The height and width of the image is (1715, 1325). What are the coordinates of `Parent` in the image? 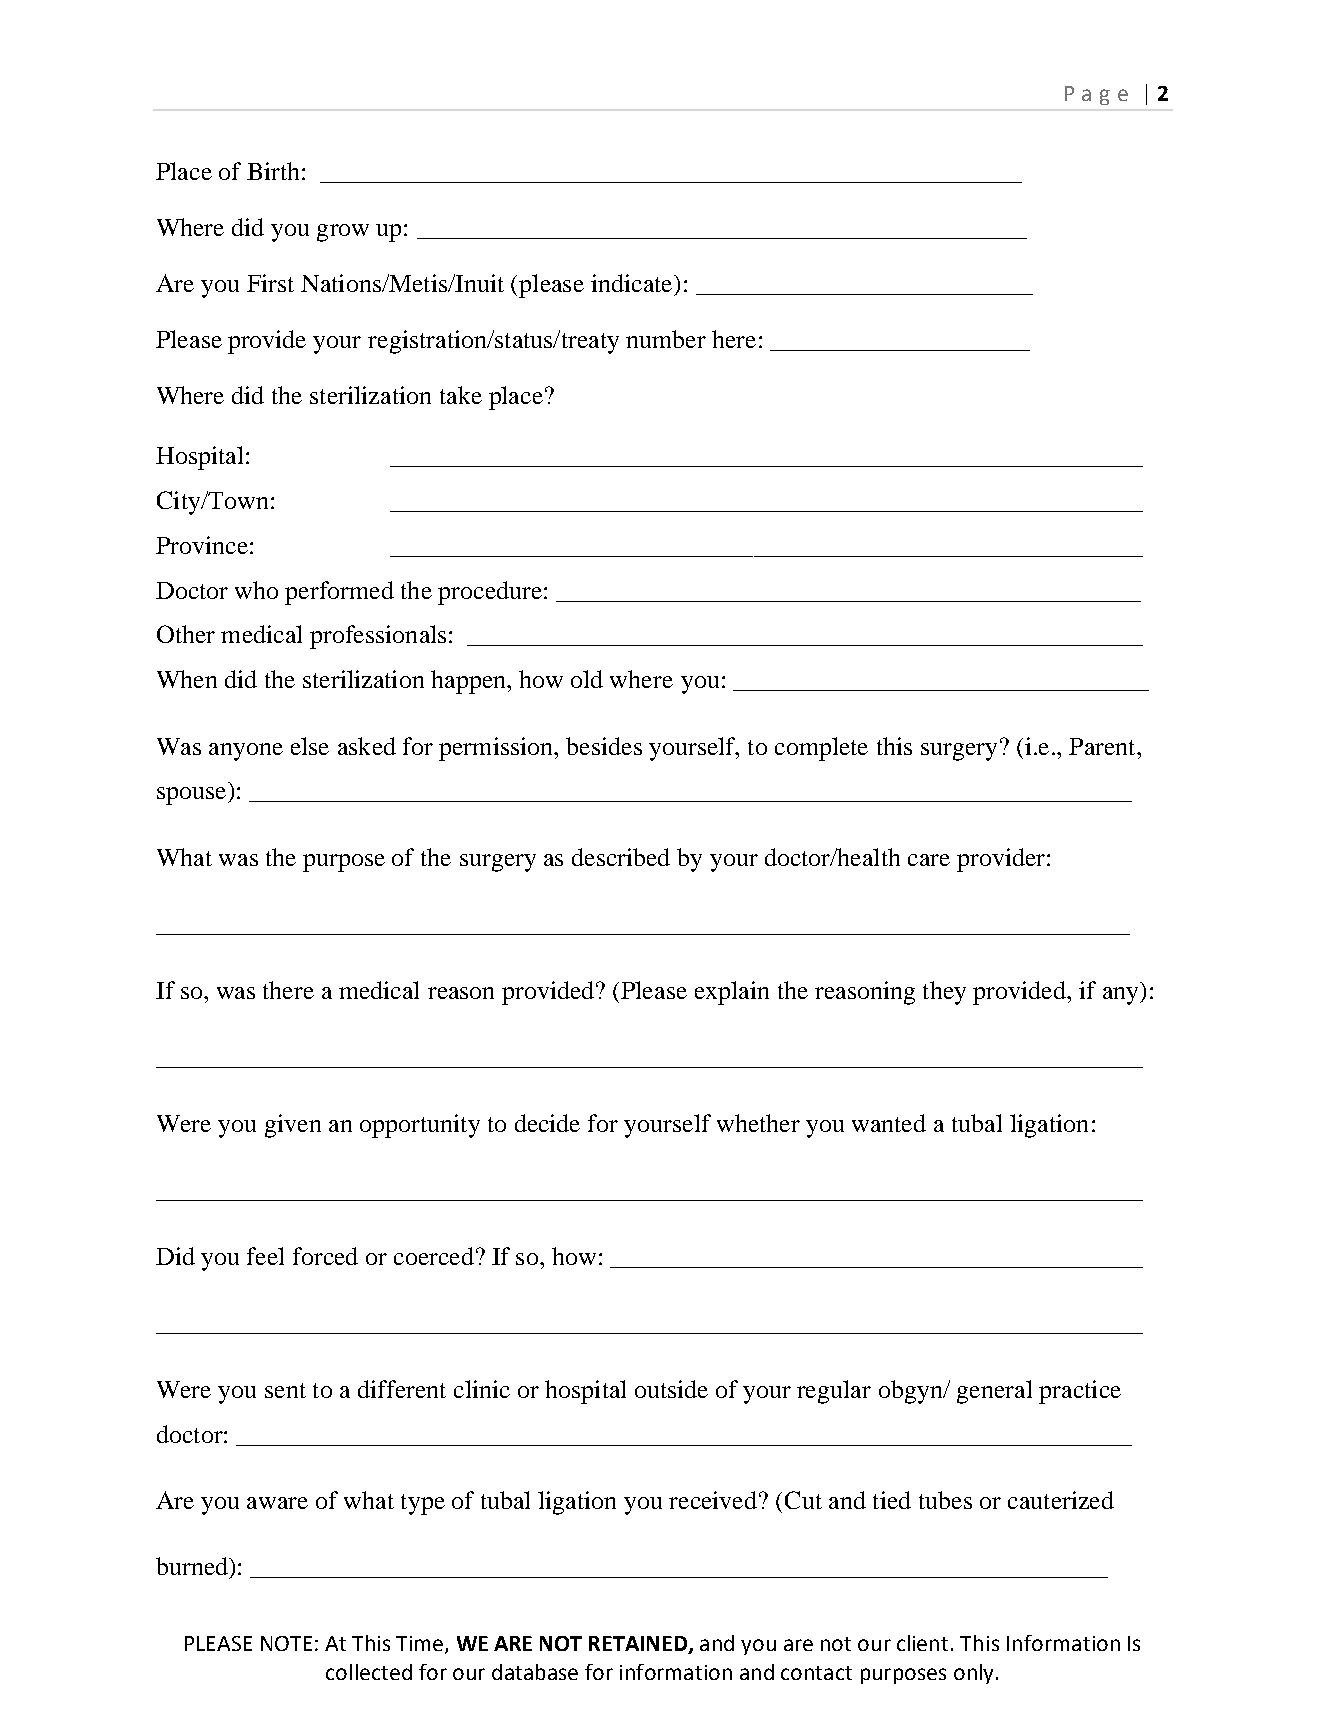 It's located at (1103, 746).
